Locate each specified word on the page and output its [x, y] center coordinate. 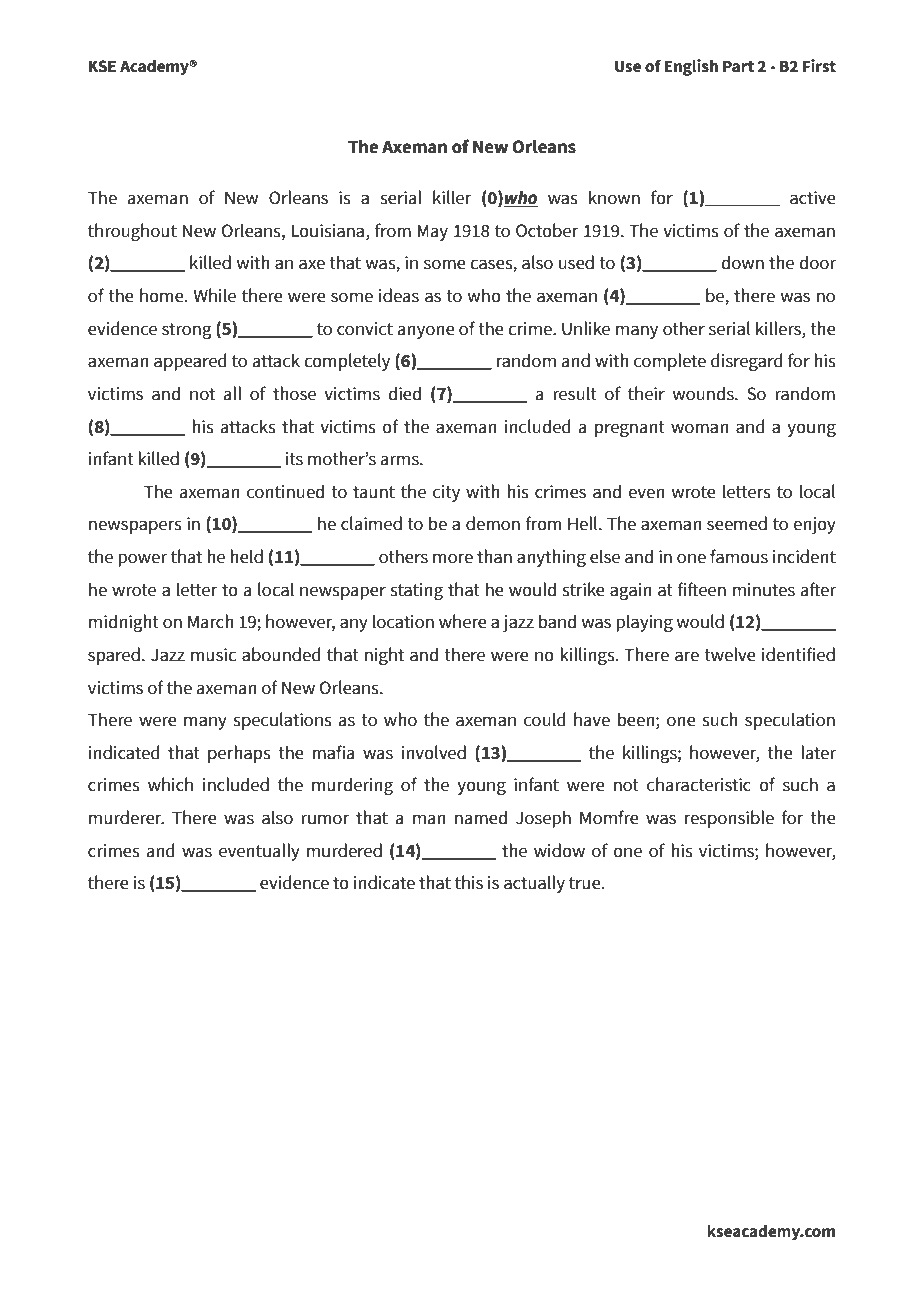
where [463, 621]
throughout [132, 232]
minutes [764, 590]
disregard [747, 362]
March [211, 621]
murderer [126, 817]
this [469, 882]
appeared [190, 362]
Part [738, 66]
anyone [426, 332]
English [691, 67]
